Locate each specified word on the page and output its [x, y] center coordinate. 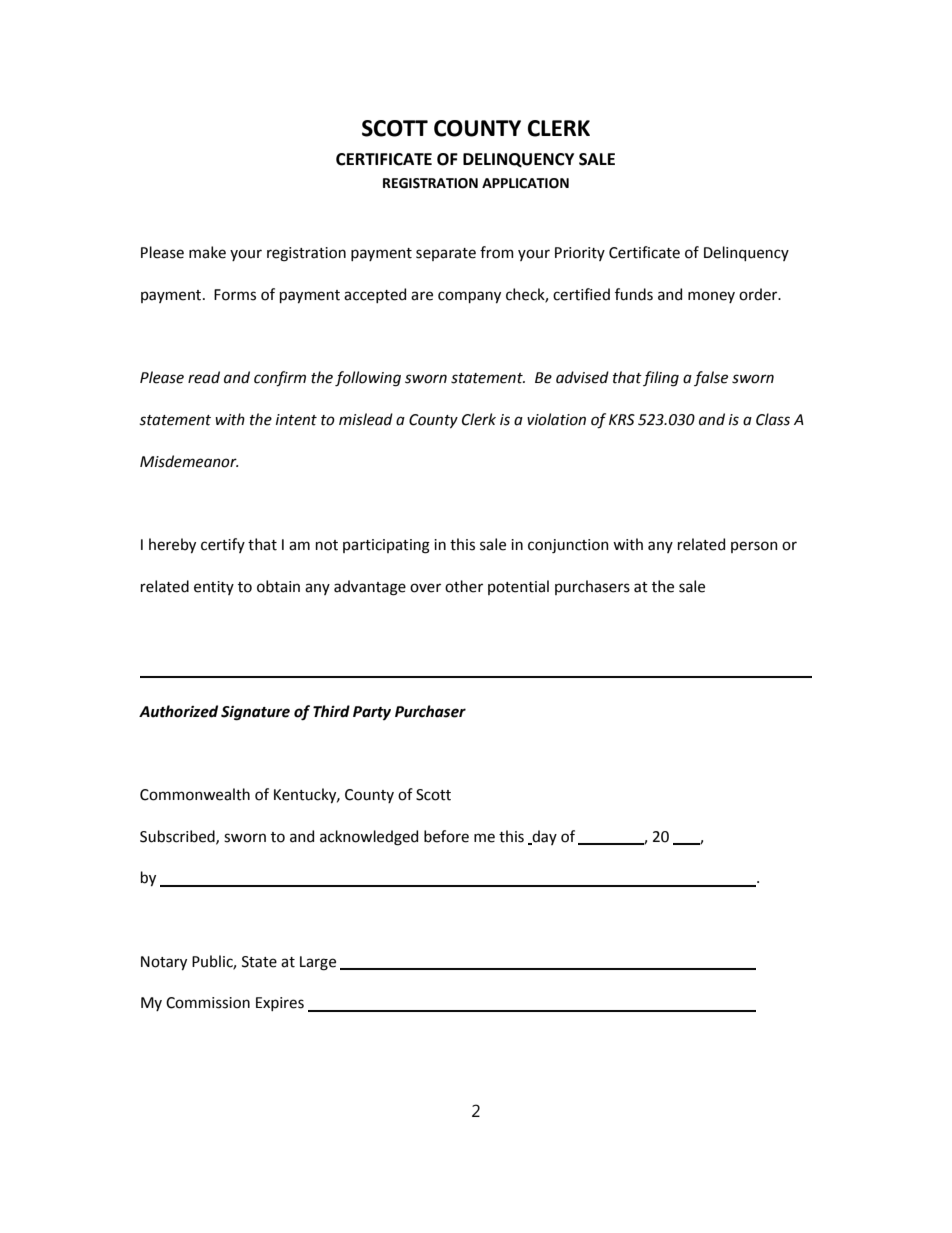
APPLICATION [525, 183]
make [207, 252]
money [711, 297]
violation [556, 419]
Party [372, 713]
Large [318, 963]
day [543, 837]
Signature [255, 713]
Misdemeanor [189, 461]
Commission [208, 1003]
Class [773, 419]
